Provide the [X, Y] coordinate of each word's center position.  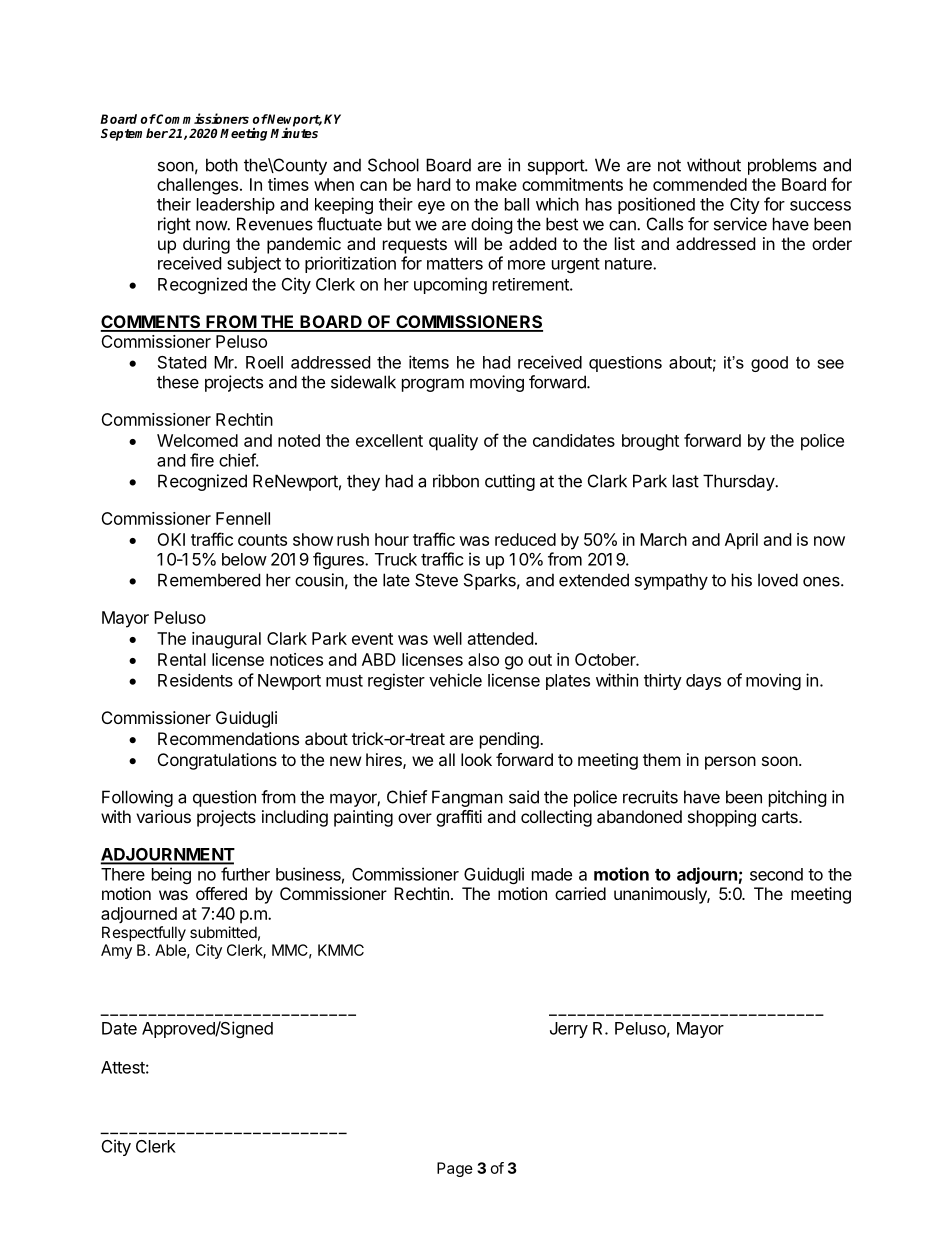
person [730, 763]
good [769, 364]
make [496, 184]
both [222, 165]
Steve [436, 580]
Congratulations [217, 761]
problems [782, 166]
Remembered [209, 580]
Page [455, 1169]
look [476, 759]
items [429, 362]
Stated [182, 362]
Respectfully [144, 933]
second [776, 874]
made [552, 874]
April [741, 541]
